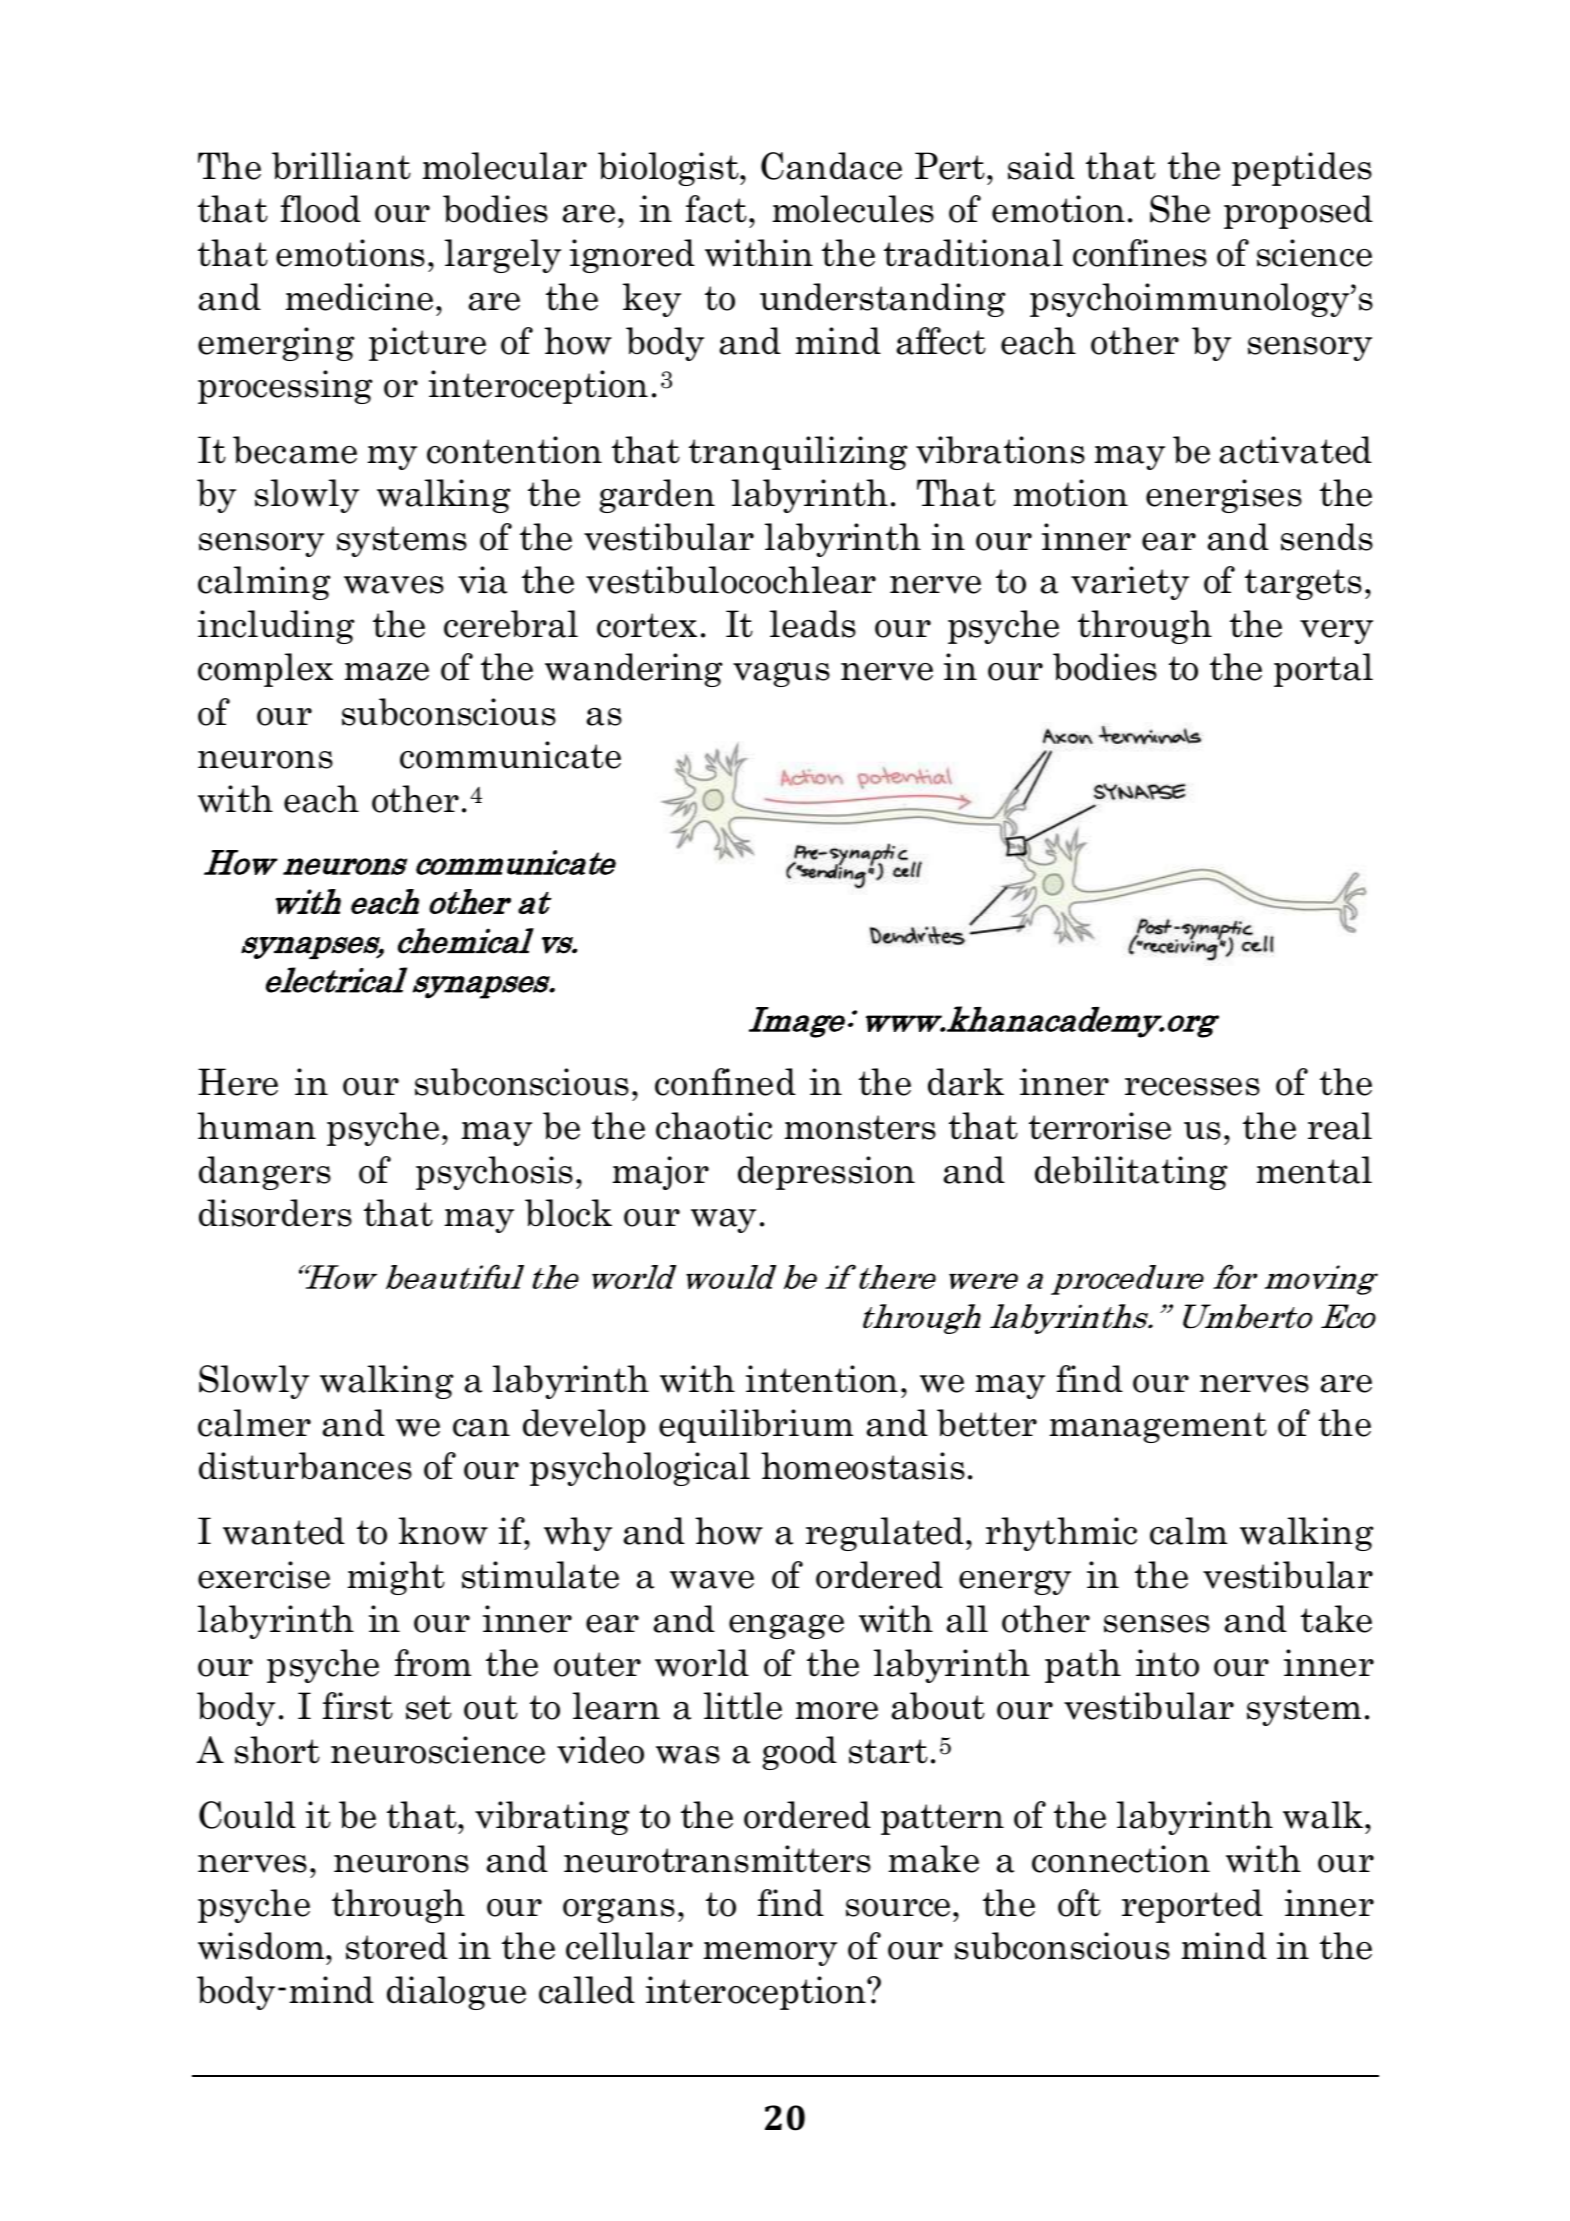 The width and height of the screenshot is (1570, 2221). I want to click on variety, so click(1130, 583).
